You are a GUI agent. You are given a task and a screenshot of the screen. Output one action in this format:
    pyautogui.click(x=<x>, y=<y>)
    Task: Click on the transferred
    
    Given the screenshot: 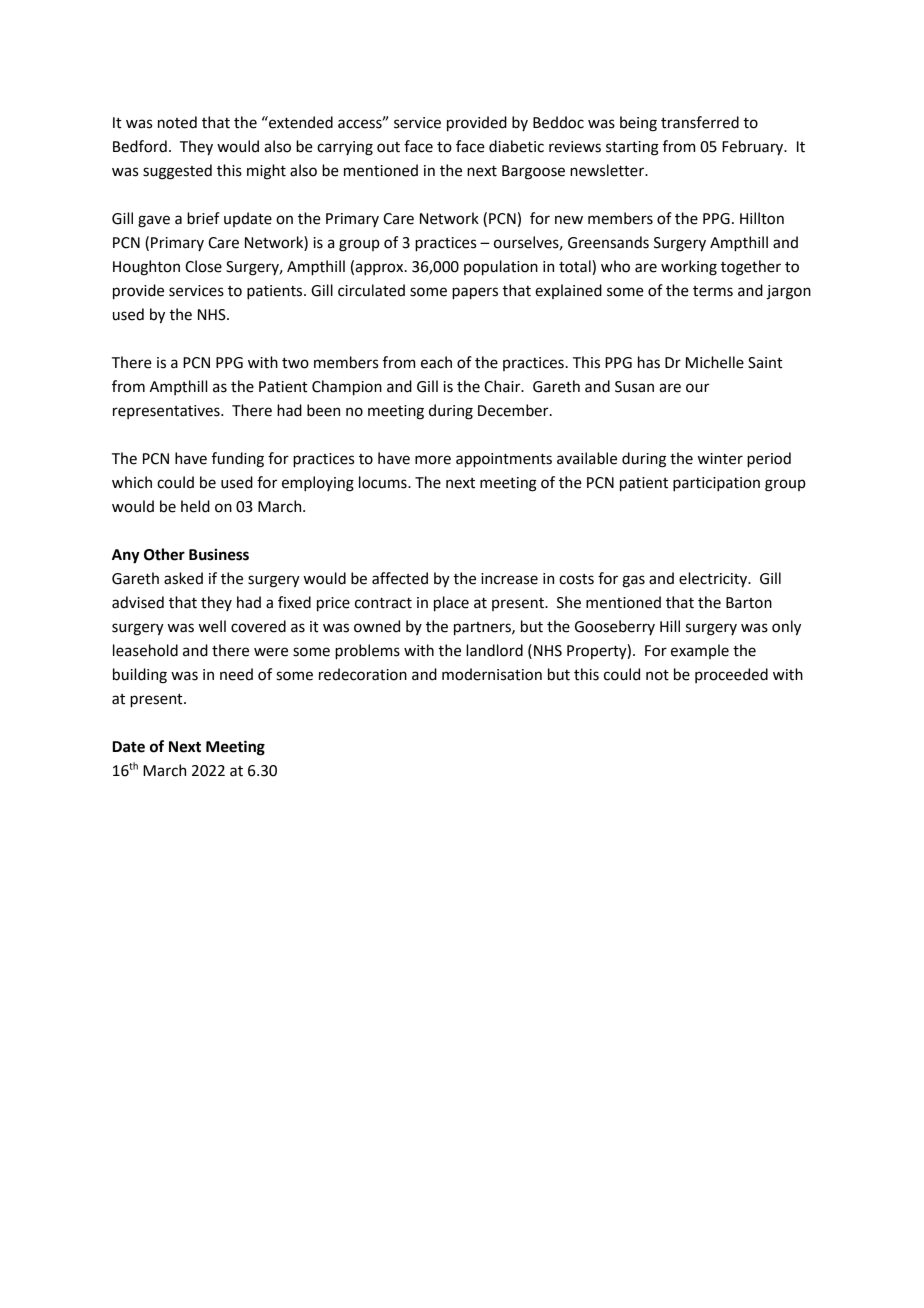 What is the action you would take?
    pyautogui.click(x=700, y=122)
